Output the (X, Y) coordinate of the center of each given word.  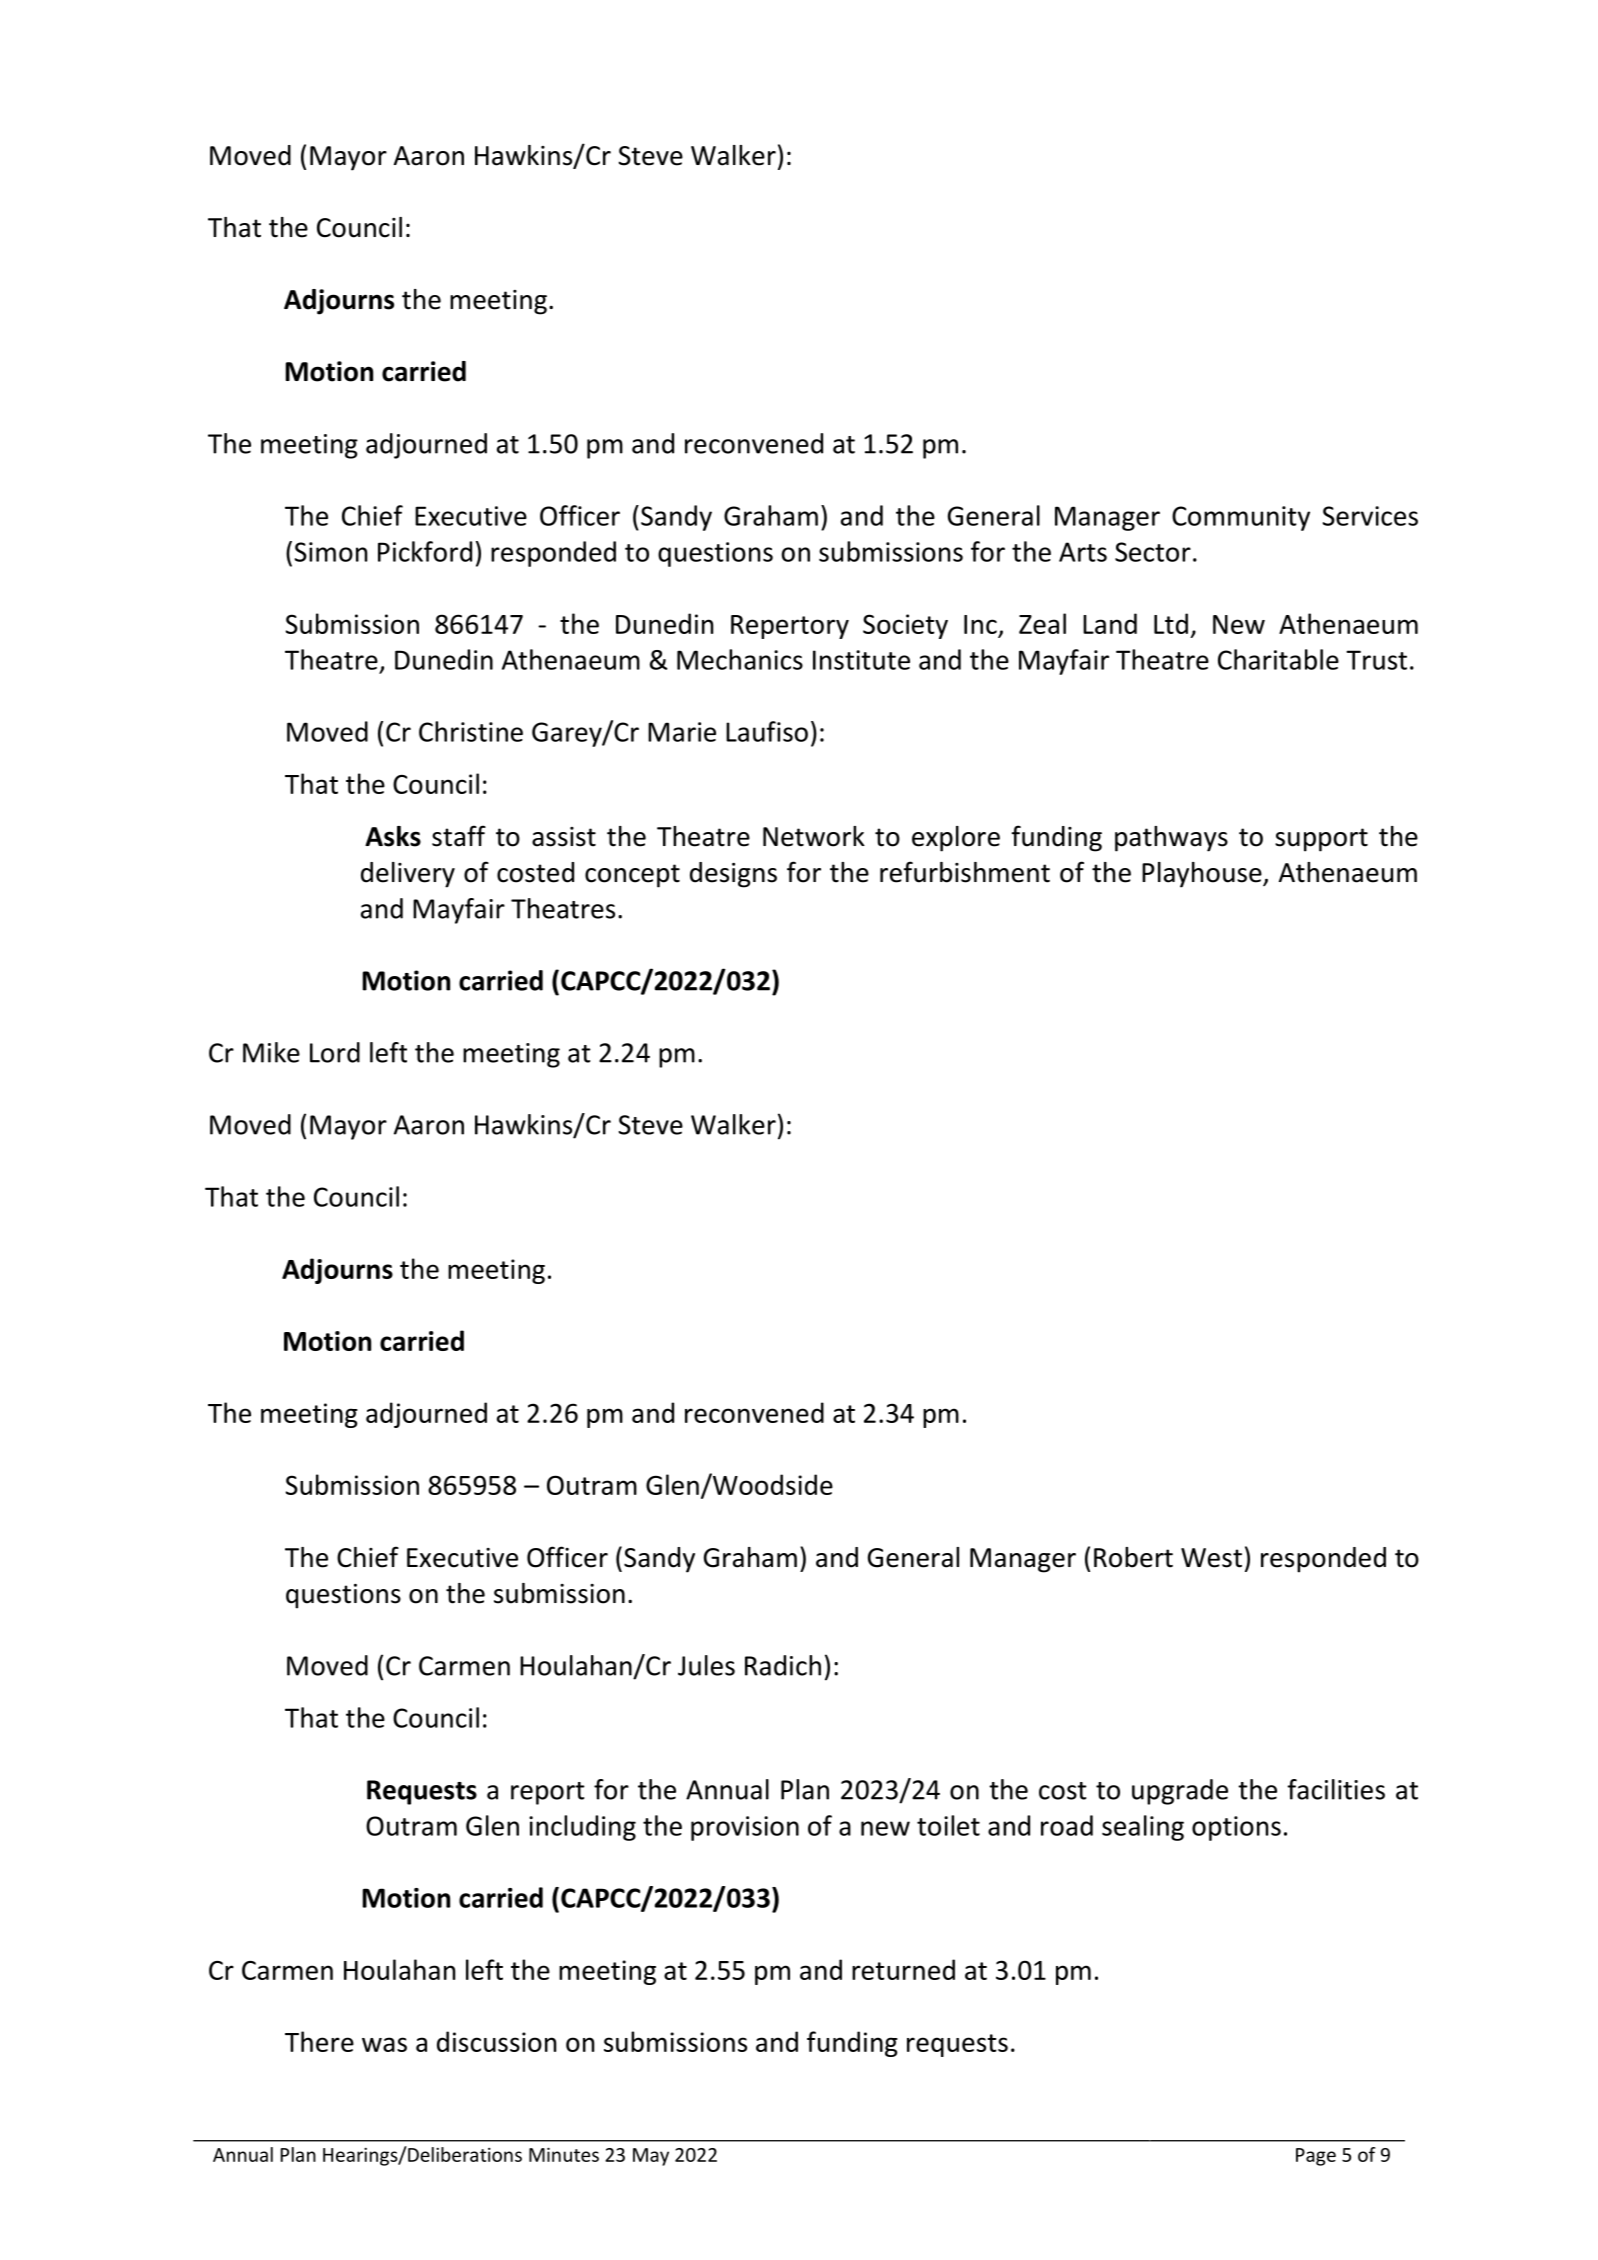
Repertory (790, 627)
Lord (335, 1052)
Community (1241, 518)
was (384, 2044)
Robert (1133, 1557)
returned (903, 1969)
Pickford (425, 551)
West (1211, 1558)
